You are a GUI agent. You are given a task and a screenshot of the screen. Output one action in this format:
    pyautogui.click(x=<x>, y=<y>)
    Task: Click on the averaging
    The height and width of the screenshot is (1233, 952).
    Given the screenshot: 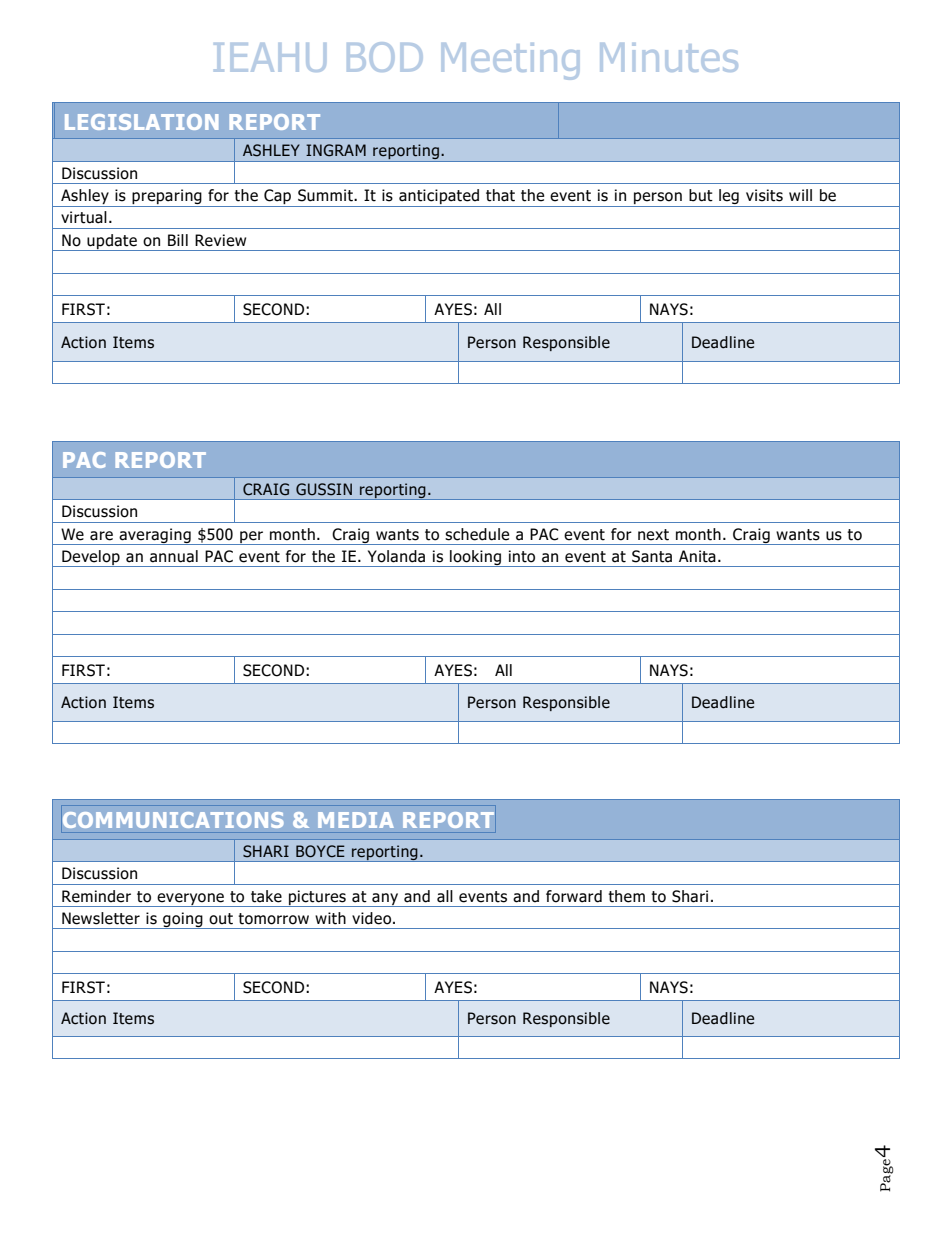 What is the action you would take?
    pyautogui.click(x=155, y=536)
